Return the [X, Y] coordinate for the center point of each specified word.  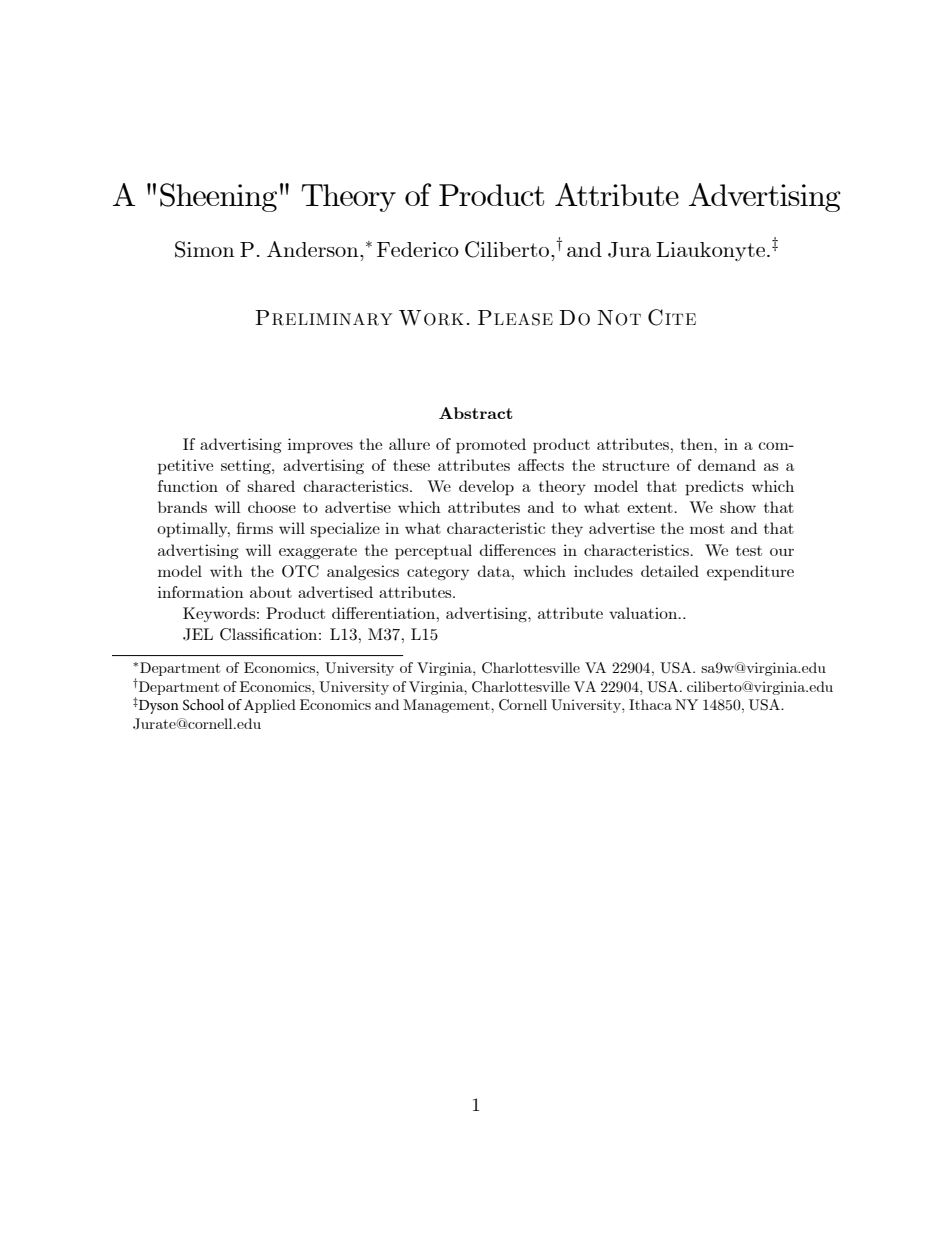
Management [447, 706]
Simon [205, 249]
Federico [418, 249]
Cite [672, 317]
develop [486, 488]
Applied [270, 706]
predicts [714, 488]
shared [271, 486]
